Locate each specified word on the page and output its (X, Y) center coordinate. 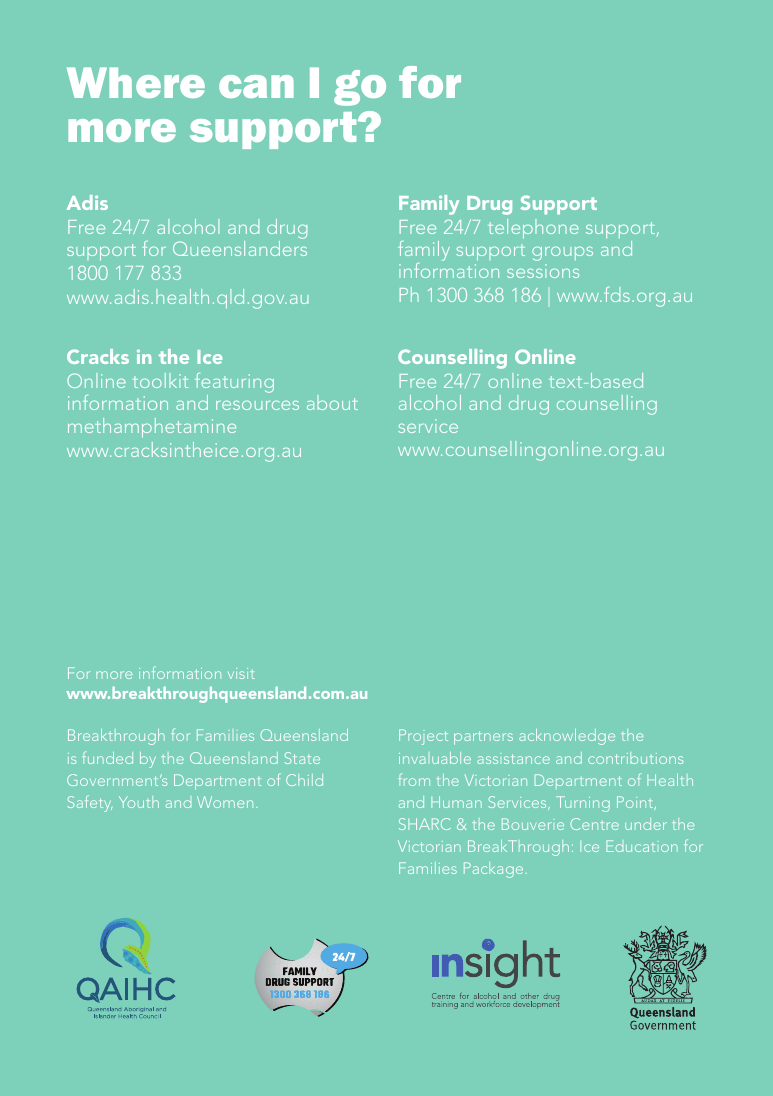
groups (562, 254)
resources (257, 405)
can (256, 86)
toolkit (160, 380)
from (414, 779)
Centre (594, 824)
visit (241, 673)
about (332, 402)
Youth (139, 802)
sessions (543, 271)
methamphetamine (152, 428)
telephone (533, 229)
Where (136, 82)
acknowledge (567, 737)
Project (423, 737)
